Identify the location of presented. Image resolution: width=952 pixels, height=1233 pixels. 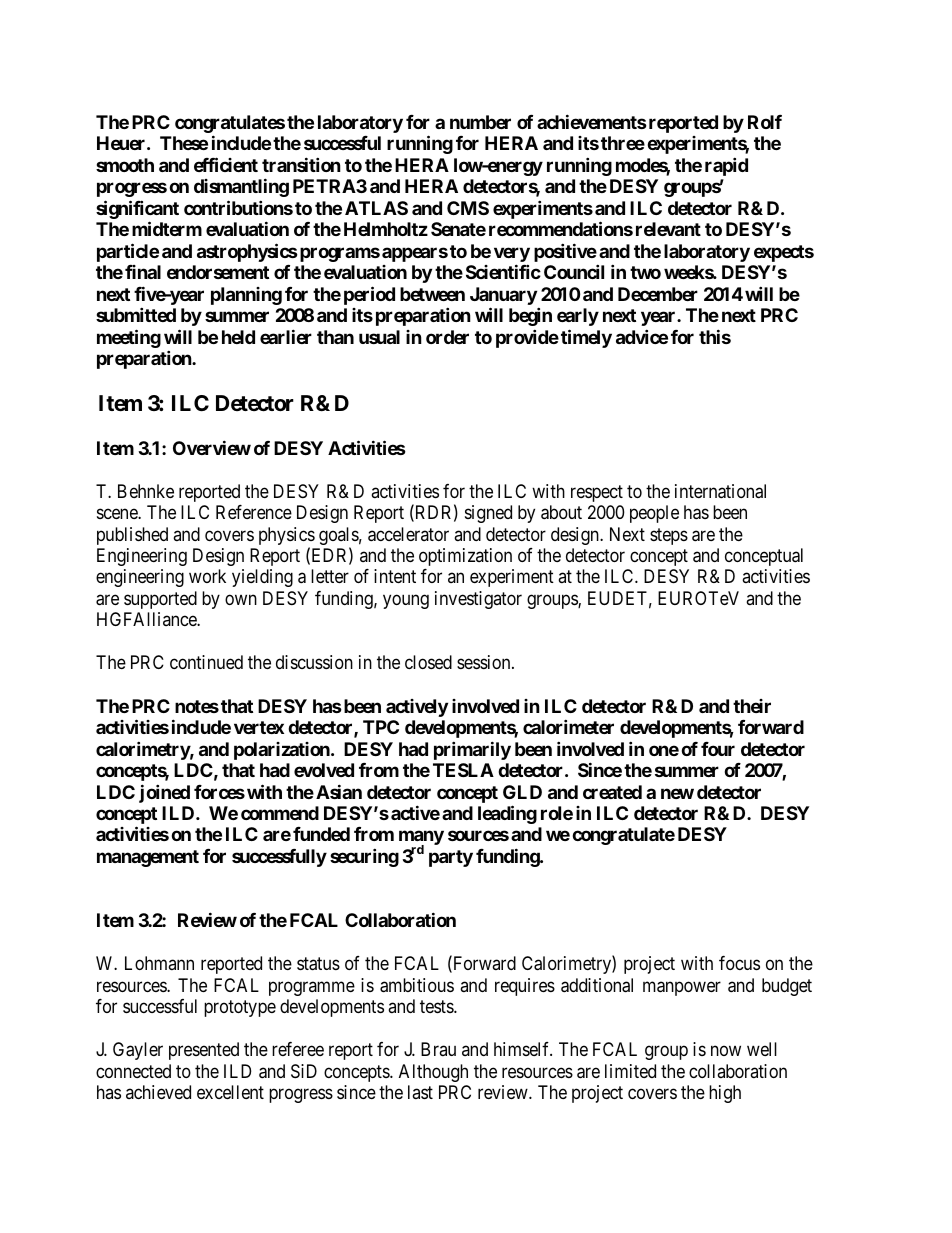
(204, 1051).
